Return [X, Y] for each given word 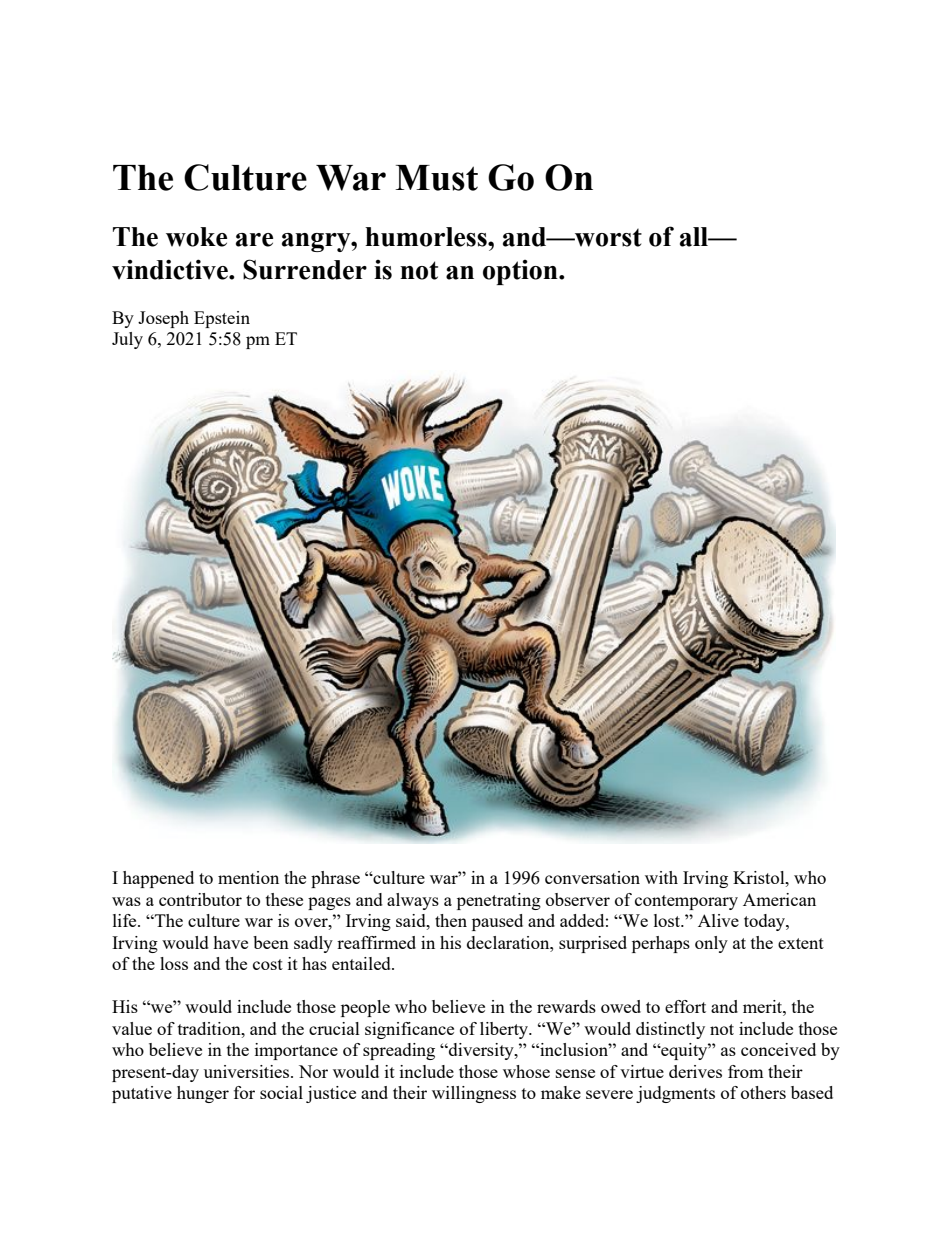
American [779, 899]
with [661, 877]
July [127, 340]
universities [248, 1071]
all [695, 237]
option [521, 272]
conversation [592, 877]
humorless [427, 237]
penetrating [499, 901]
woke [196, 237]
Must [436, 178]
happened [158, 879]
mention [248, 877]
